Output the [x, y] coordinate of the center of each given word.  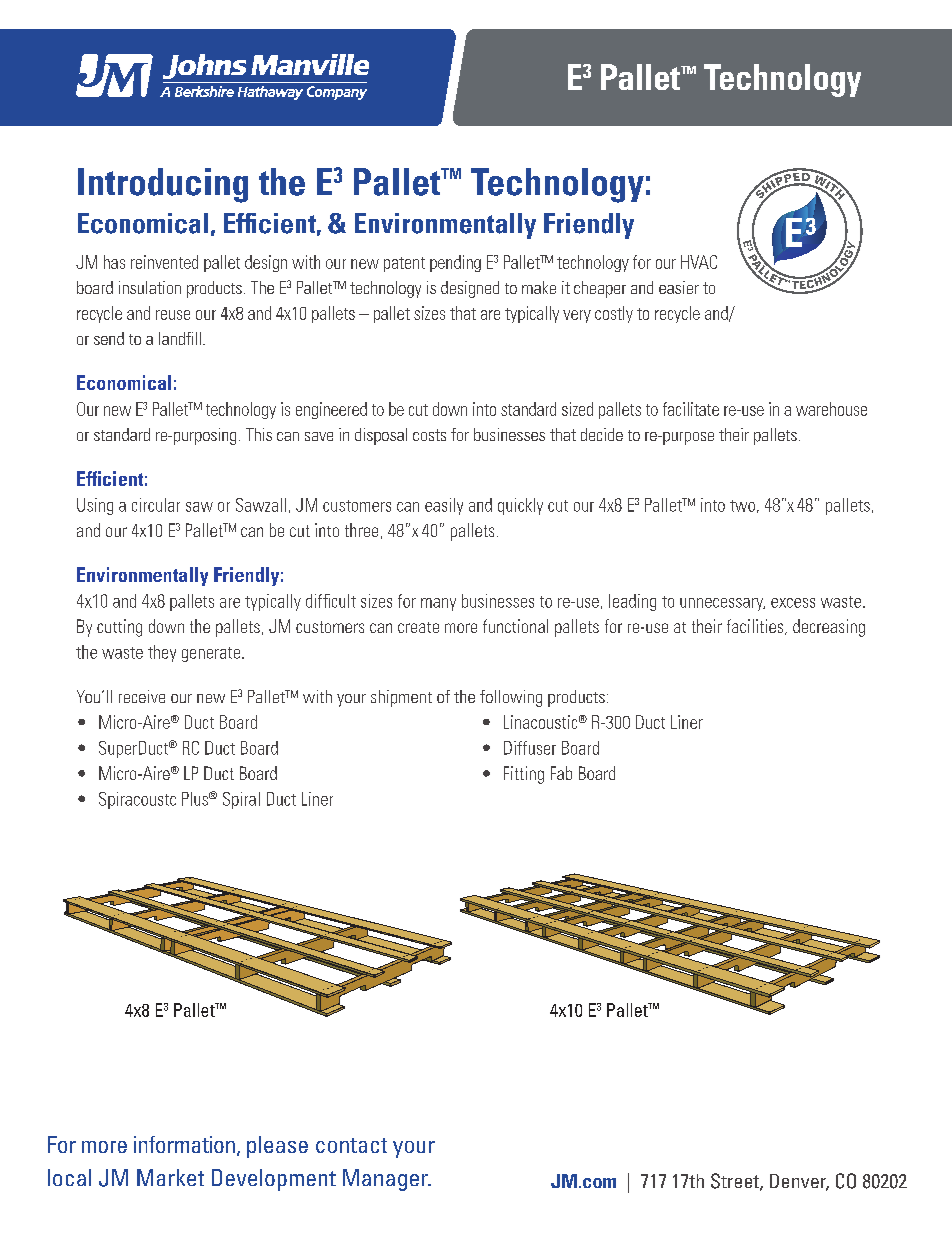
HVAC [699, 262]
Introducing [163, 185]
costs [429, 435]
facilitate [691, 409]
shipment [401, 698]
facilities [756, 627]
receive [142, 696]
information [184, 1144]
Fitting [524, 775]
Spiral [241, 800]
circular [156, 505]
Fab [561, 773]
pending [455, 263]
